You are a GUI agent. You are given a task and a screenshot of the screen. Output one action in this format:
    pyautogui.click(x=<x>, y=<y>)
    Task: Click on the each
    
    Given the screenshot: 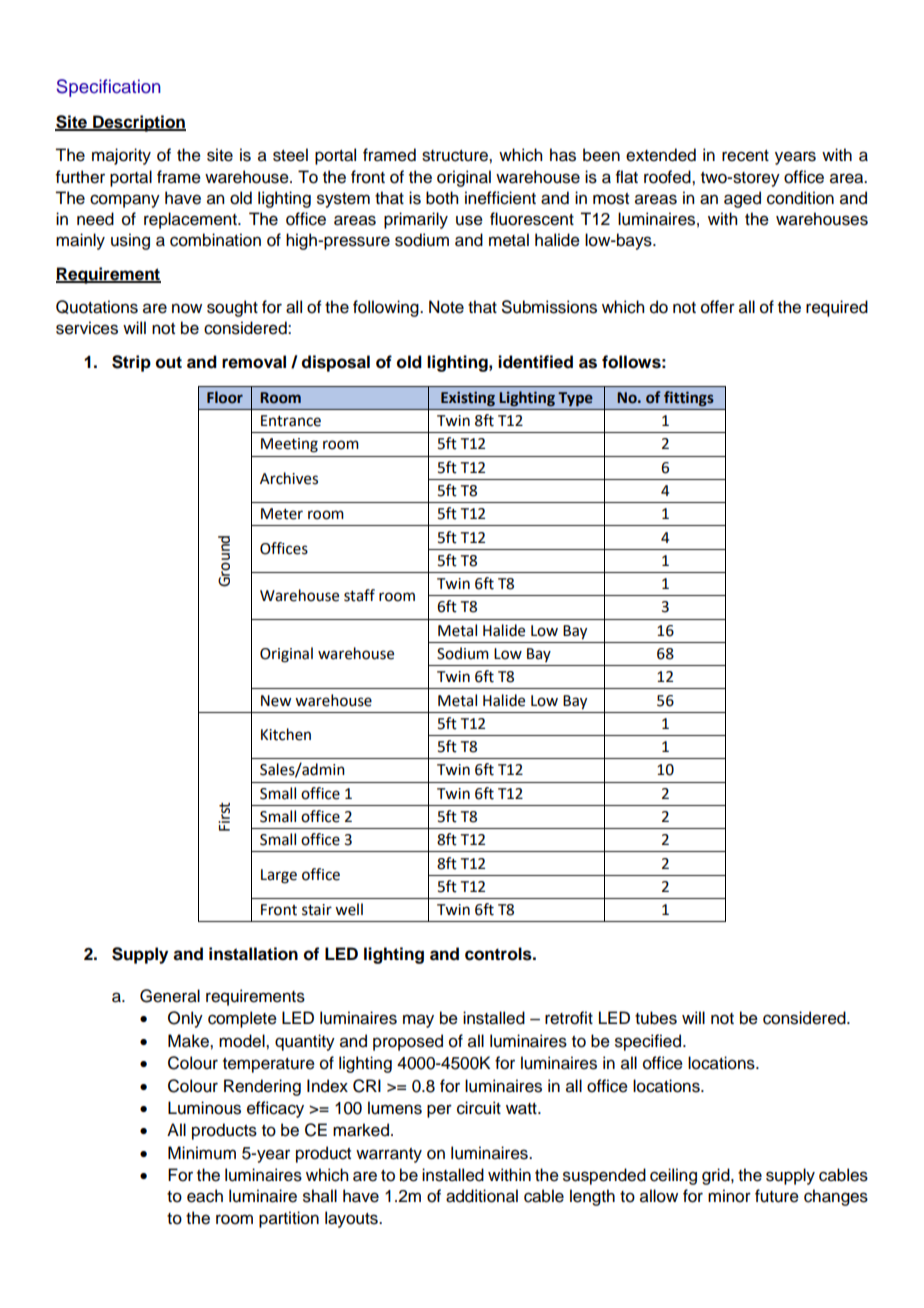 What is the action you would take?
    pyautogui.click(x=205, y=1196)
